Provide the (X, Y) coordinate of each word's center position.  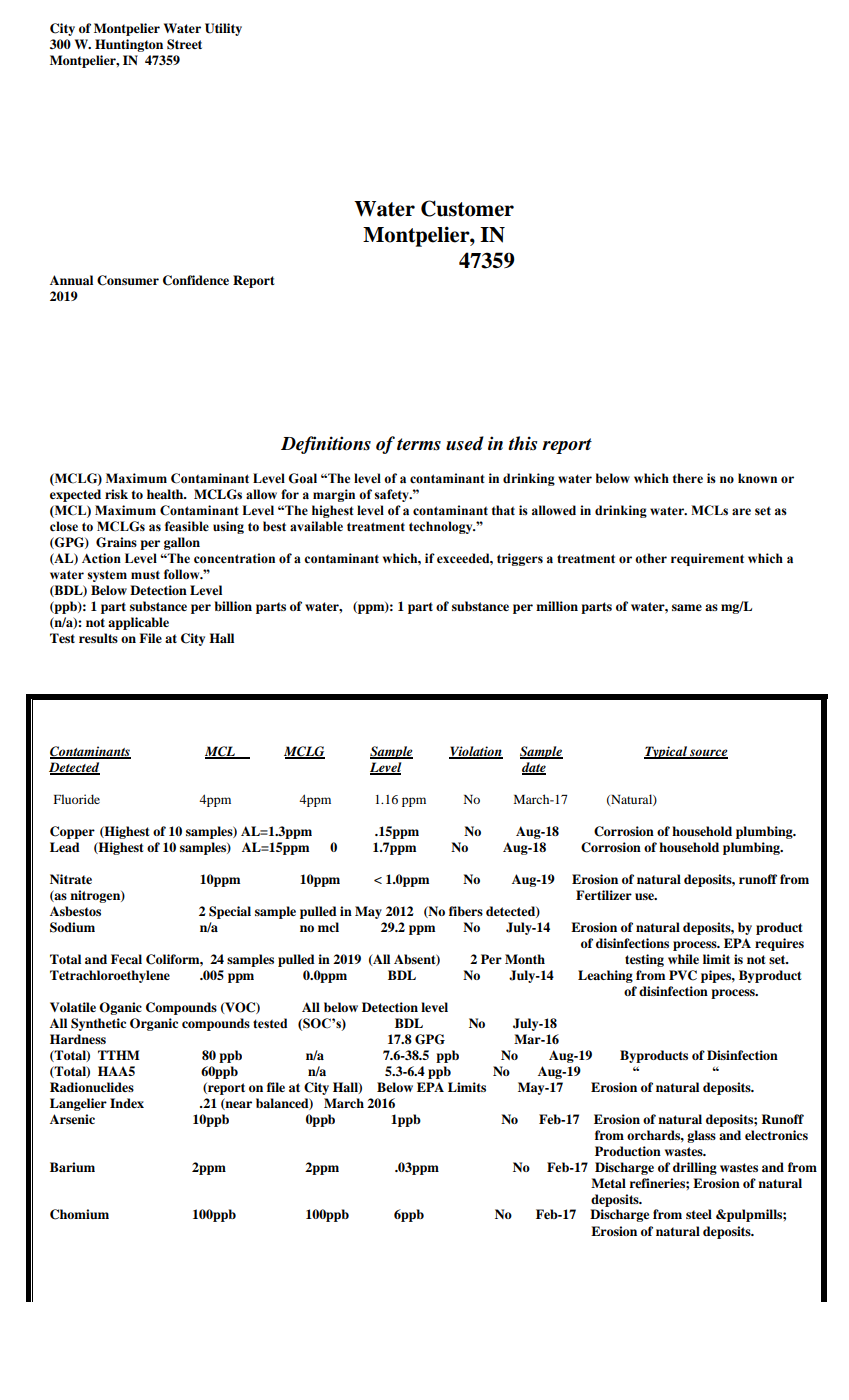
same (687, 607)
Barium (72, 1167)
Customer (467, 208)
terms (419, 444)
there (688, 478)
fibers (466, 911)
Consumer (128, 280)
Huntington (129, 45)
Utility (223, 29)
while (683, 959)
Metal (608, 1183)
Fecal (126, 959)
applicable (138, 623)
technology (442, 527)
